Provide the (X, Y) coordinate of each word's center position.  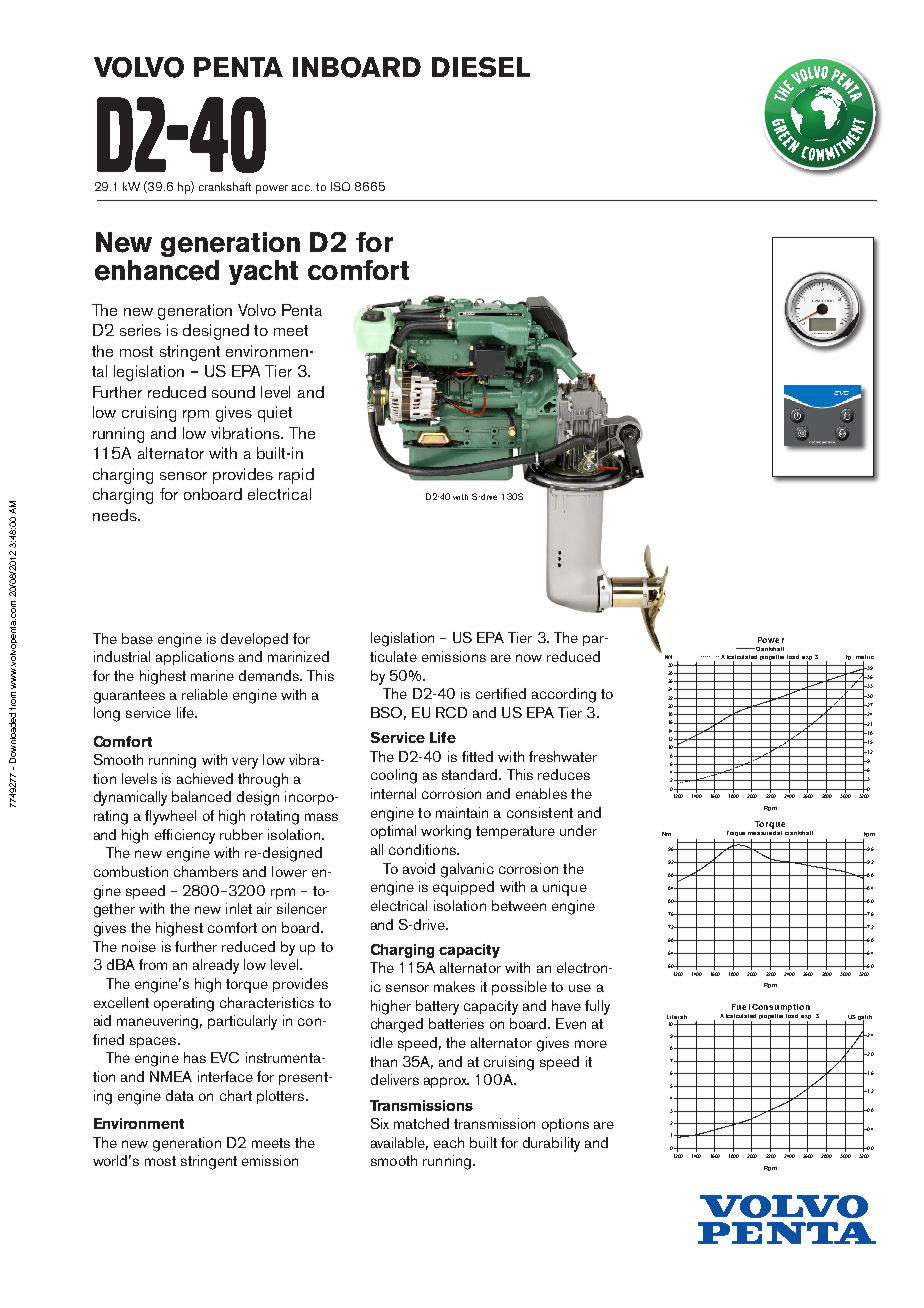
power (272, 189)
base (137, 638)
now (529, 658)
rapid (296, 476)
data (180, 1095)
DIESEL (481, 67)
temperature (515, 832)
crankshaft (225, 186)
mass (321, 817)
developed (254, 640)
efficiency (185, 836)
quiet (275, 414)
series (140, 330)
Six (380, 1123)
